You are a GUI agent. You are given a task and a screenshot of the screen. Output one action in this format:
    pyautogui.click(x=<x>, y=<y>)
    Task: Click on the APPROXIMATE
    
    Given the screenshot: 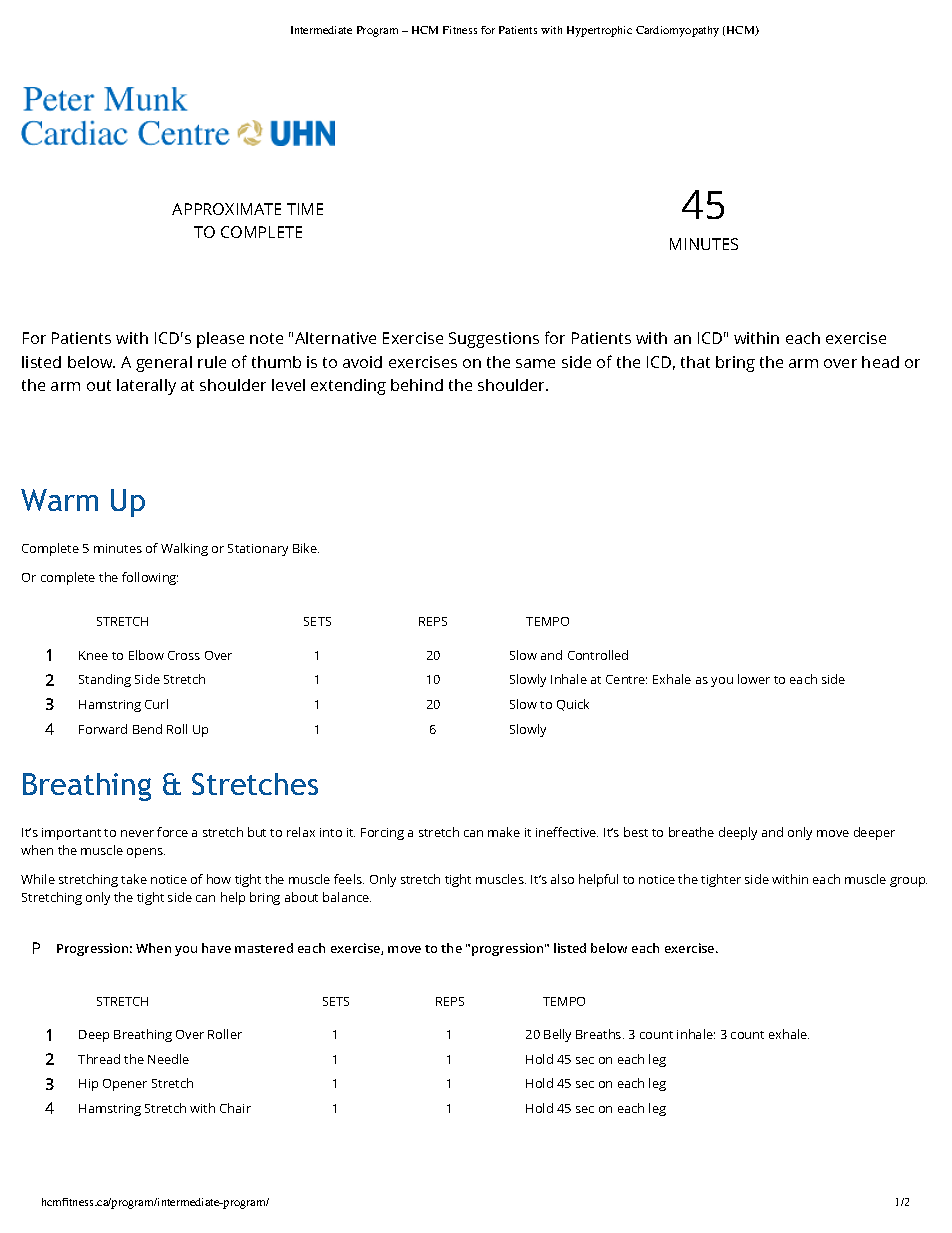 What is the action you would take?
    pyautogui.click(x=226, y=209)
